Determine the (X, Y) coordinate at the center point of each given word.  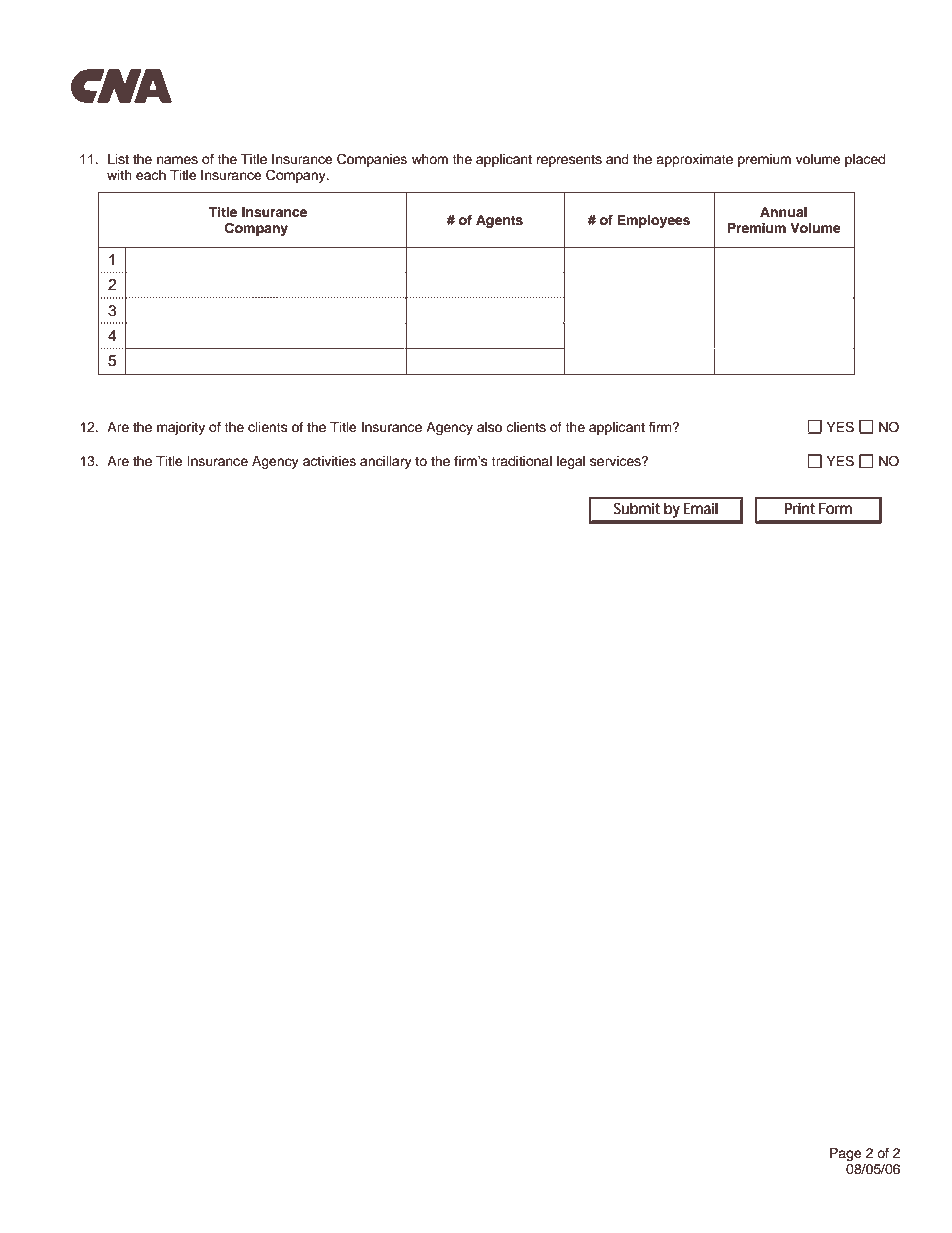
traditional (521, 461)
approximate (694, 160)
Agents (499, 221)
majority (181, 428)
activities (329, 461)
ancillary (386, 462)
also (489, 427)
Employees (653, 221)
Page (846, 1154)
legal (571, 462)
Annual (783, 212)
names (177, 160)
